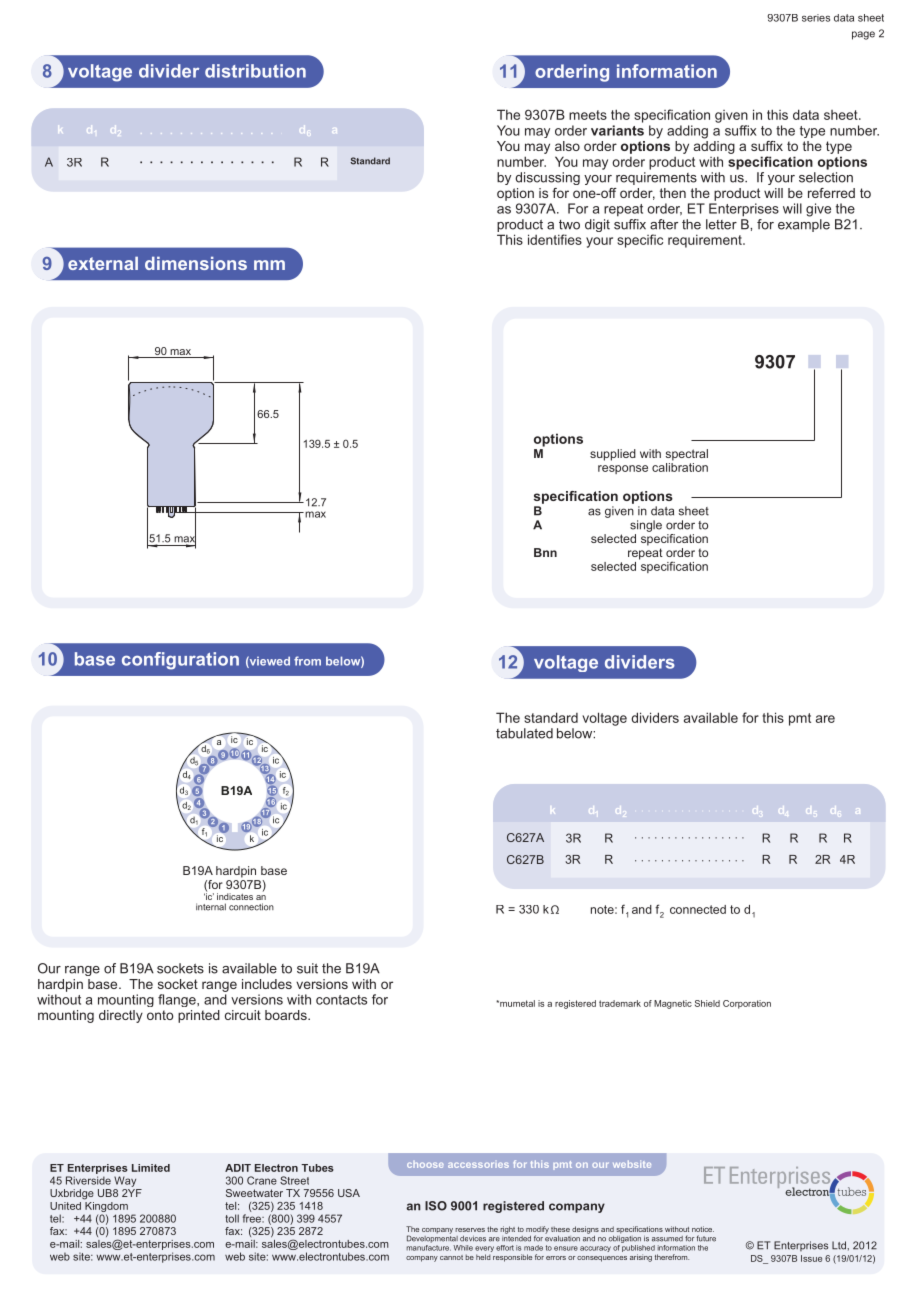  I want to click on series, so click(816, 18).
